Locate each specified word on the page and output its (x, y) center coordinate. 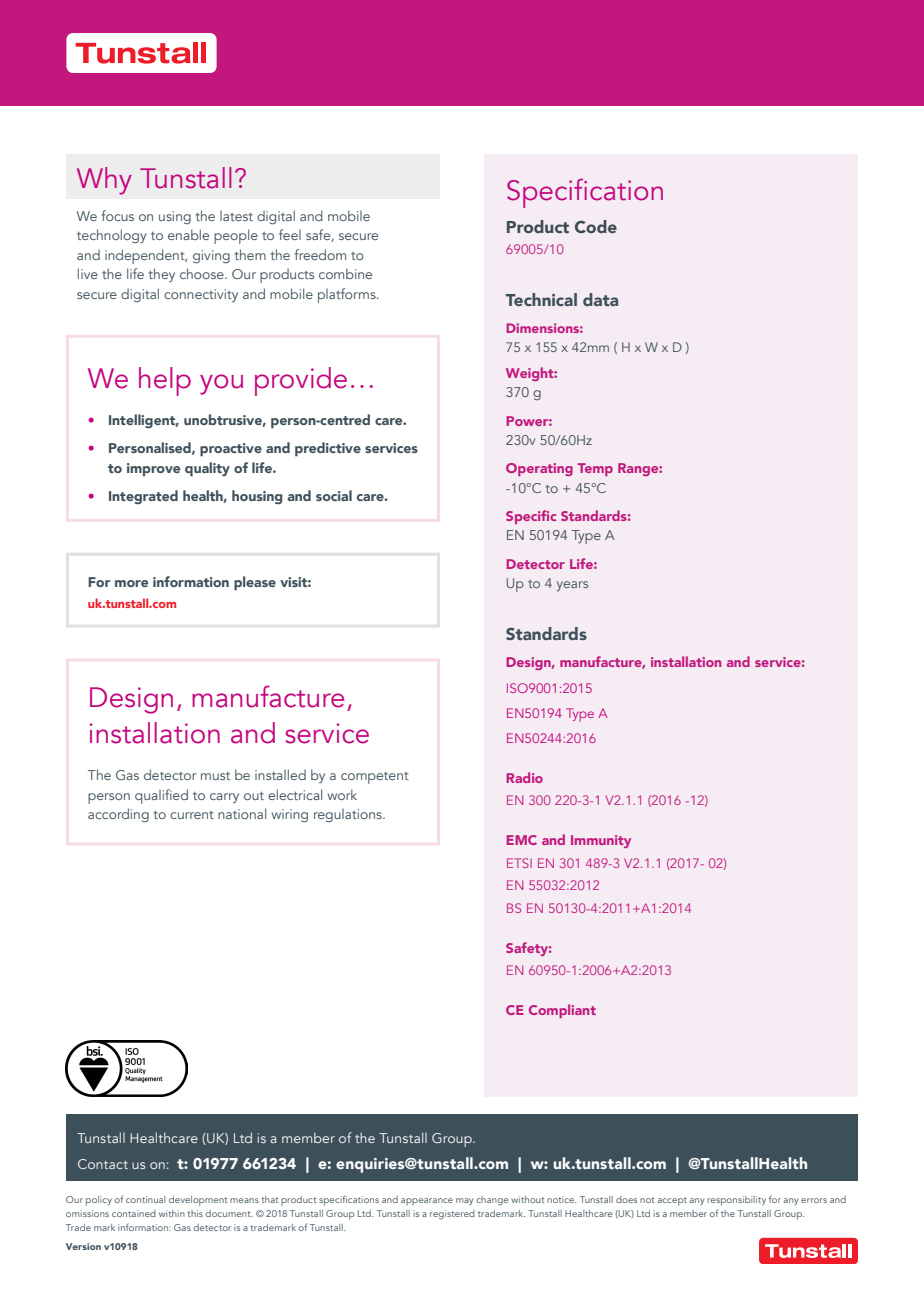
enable (188, 234)
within (172, 1213)
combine (345, 273)
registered (452, 1214)
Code (596, 226)
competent (375, 778)
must (215, 776)
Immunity (601, 841)
